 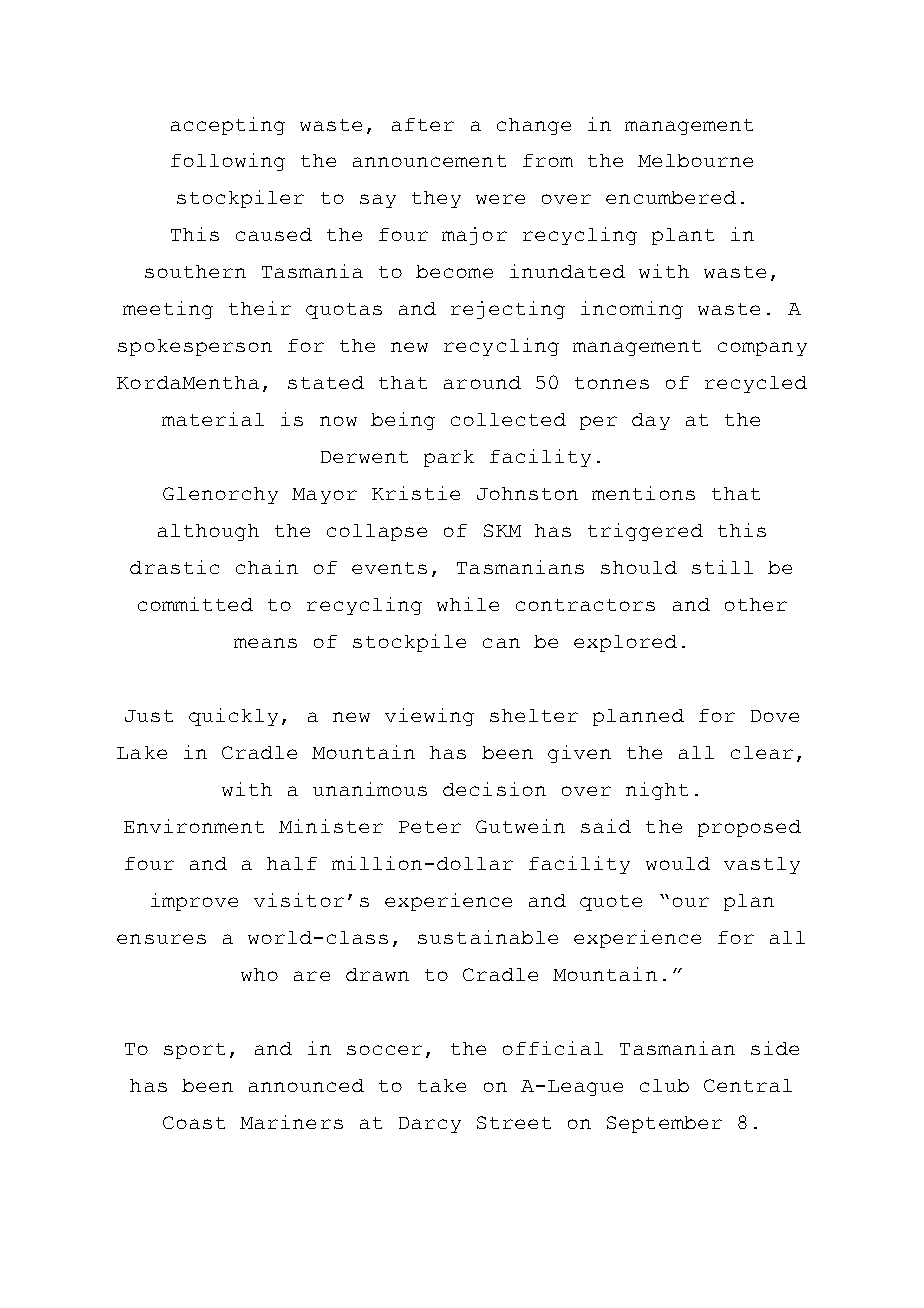 What do you see at coordinates (429, 161) in the page?
I see `announcement` at bounding box center [429, 161].
